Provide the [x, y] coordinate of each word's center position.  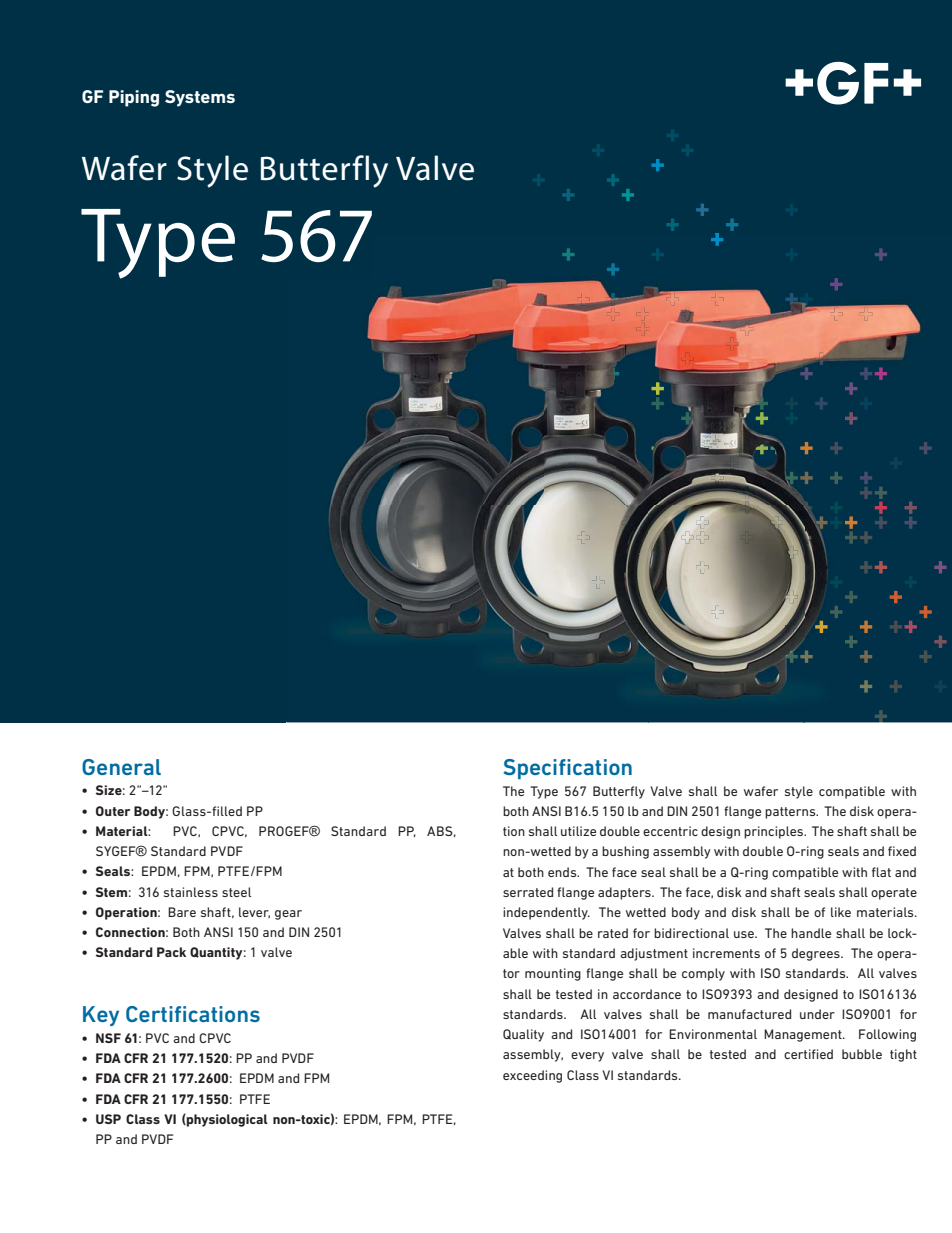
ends [563, 872]
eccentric [670, 831]
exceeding [532, 1076]
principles [774, 832]
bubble [862, 1054]
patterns [791, 813]
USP [108, 1119]
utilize [578, 831]
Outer [113, 811]
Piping [134, 98]
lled [231, 811]
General [121, 767]
